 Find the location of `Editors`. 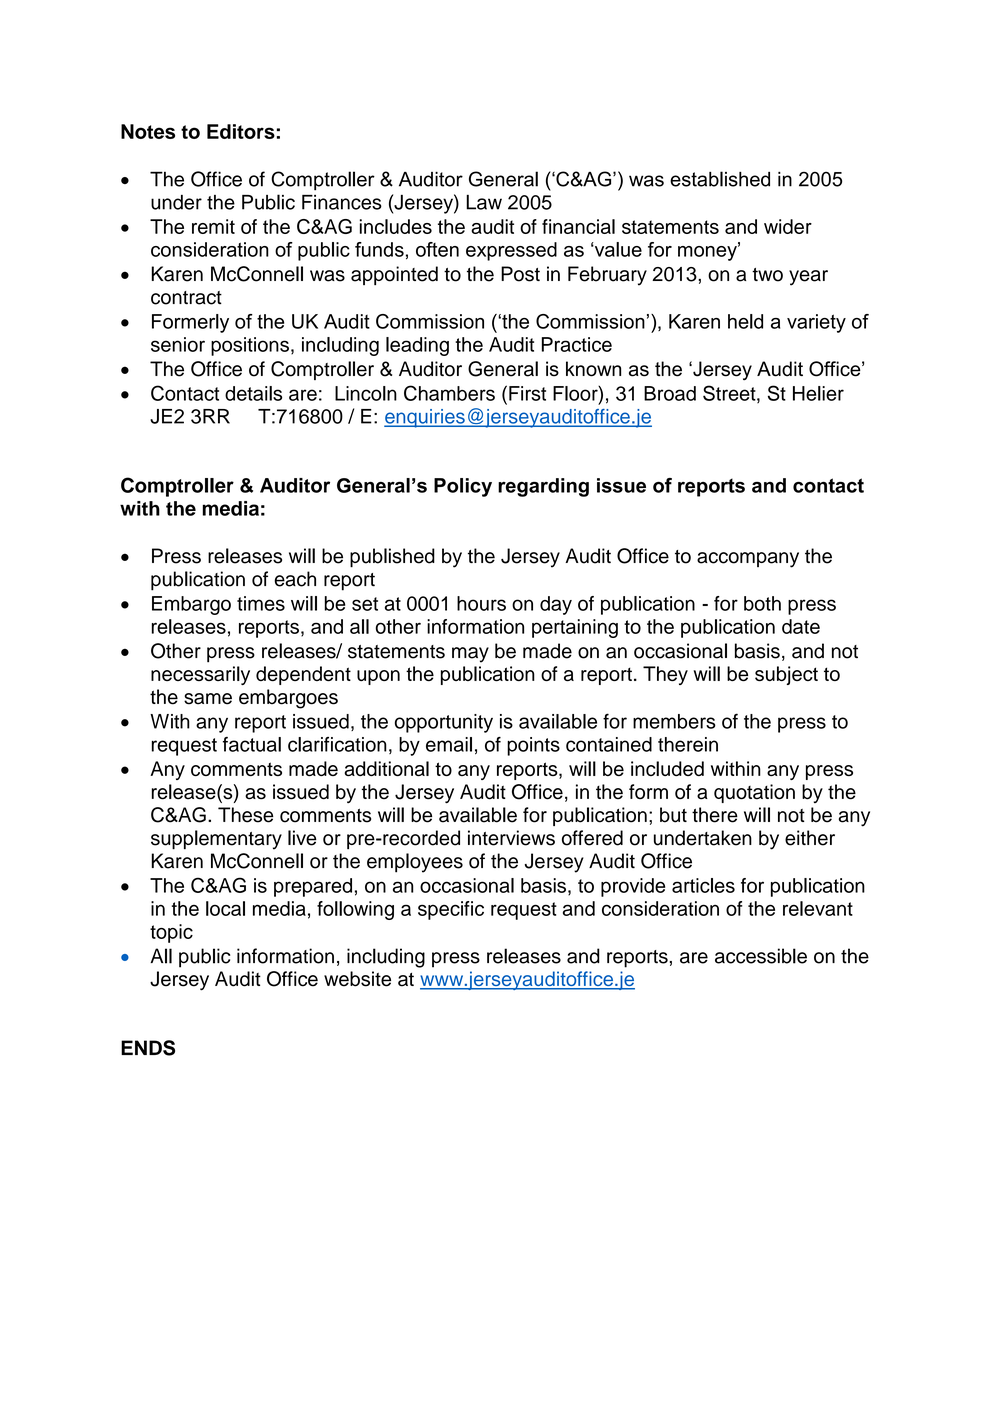

Editors is located at coordinates (241, 131).
